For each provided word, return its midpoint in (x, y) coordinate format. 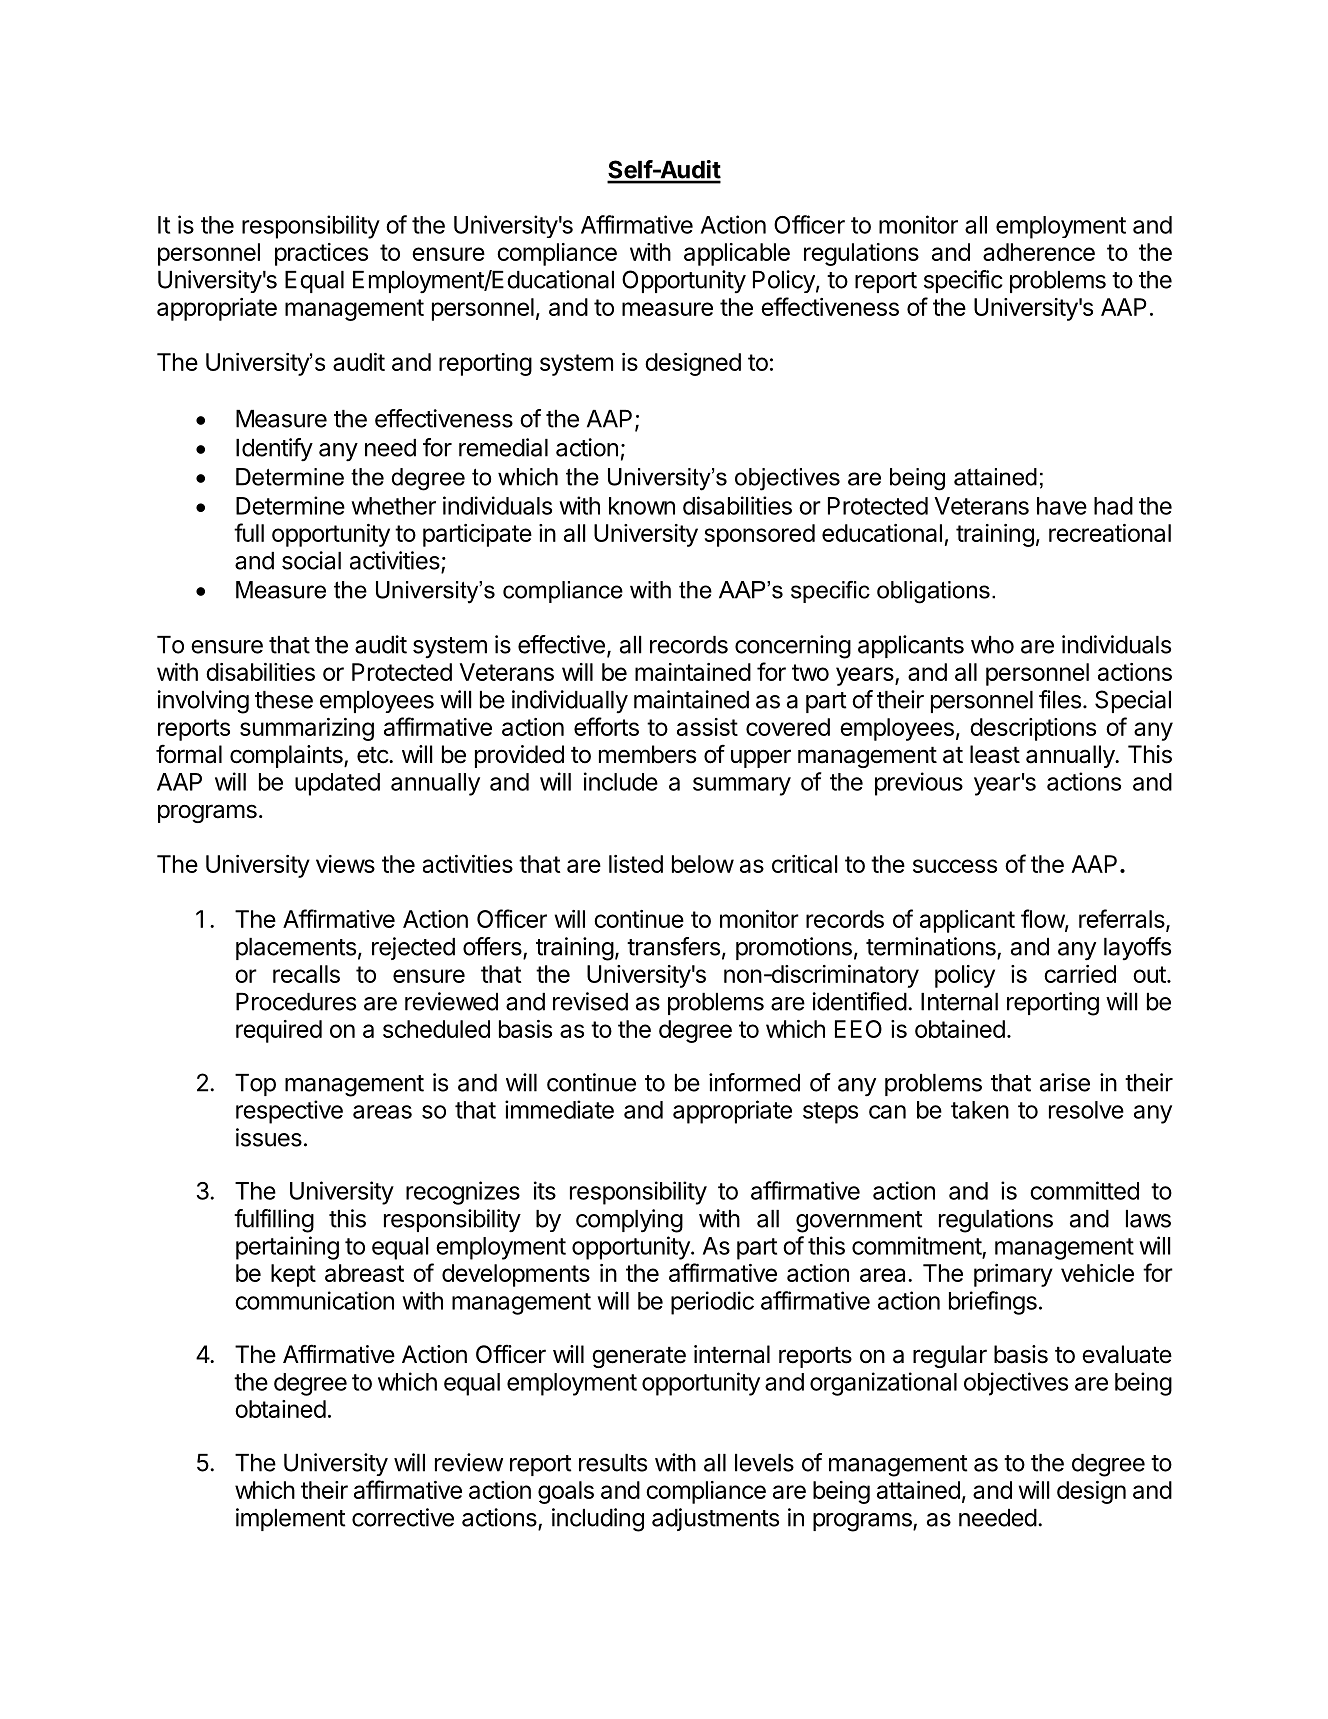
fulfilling (274, 1221)
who (992, 645)
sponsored (759, 535)
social (311, 560)
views (345, 864)
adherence (1039, 252)
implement (290, 1519)
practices (321, 254)
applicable (737, 254)
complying (629, 1221)
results (613, 1463)
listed (636, 864)
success (955, 866)
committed (1084, 1190)
